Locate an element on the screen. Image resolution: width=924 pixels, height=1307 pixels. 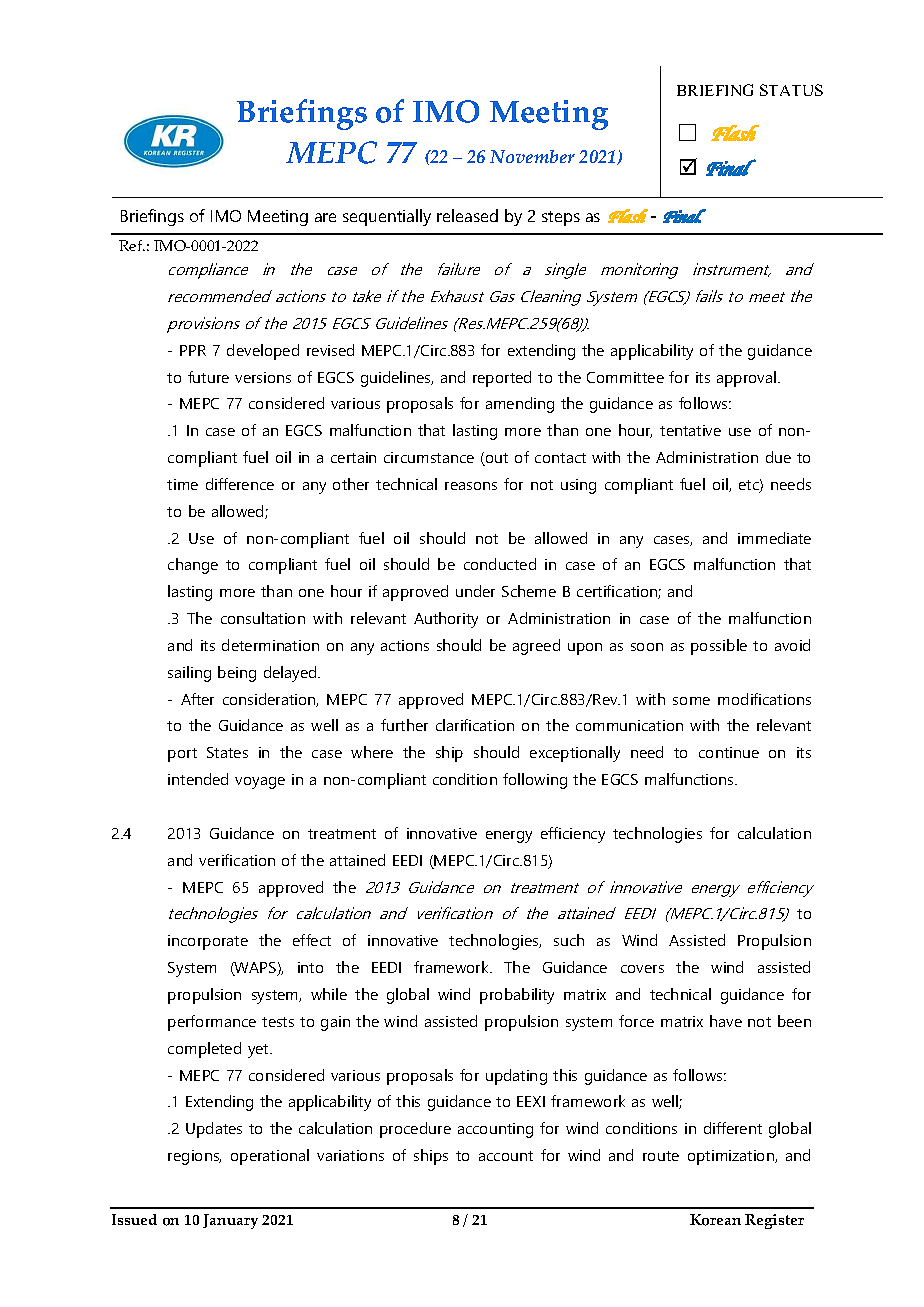
reasons is located at coordinates (471, 486).
